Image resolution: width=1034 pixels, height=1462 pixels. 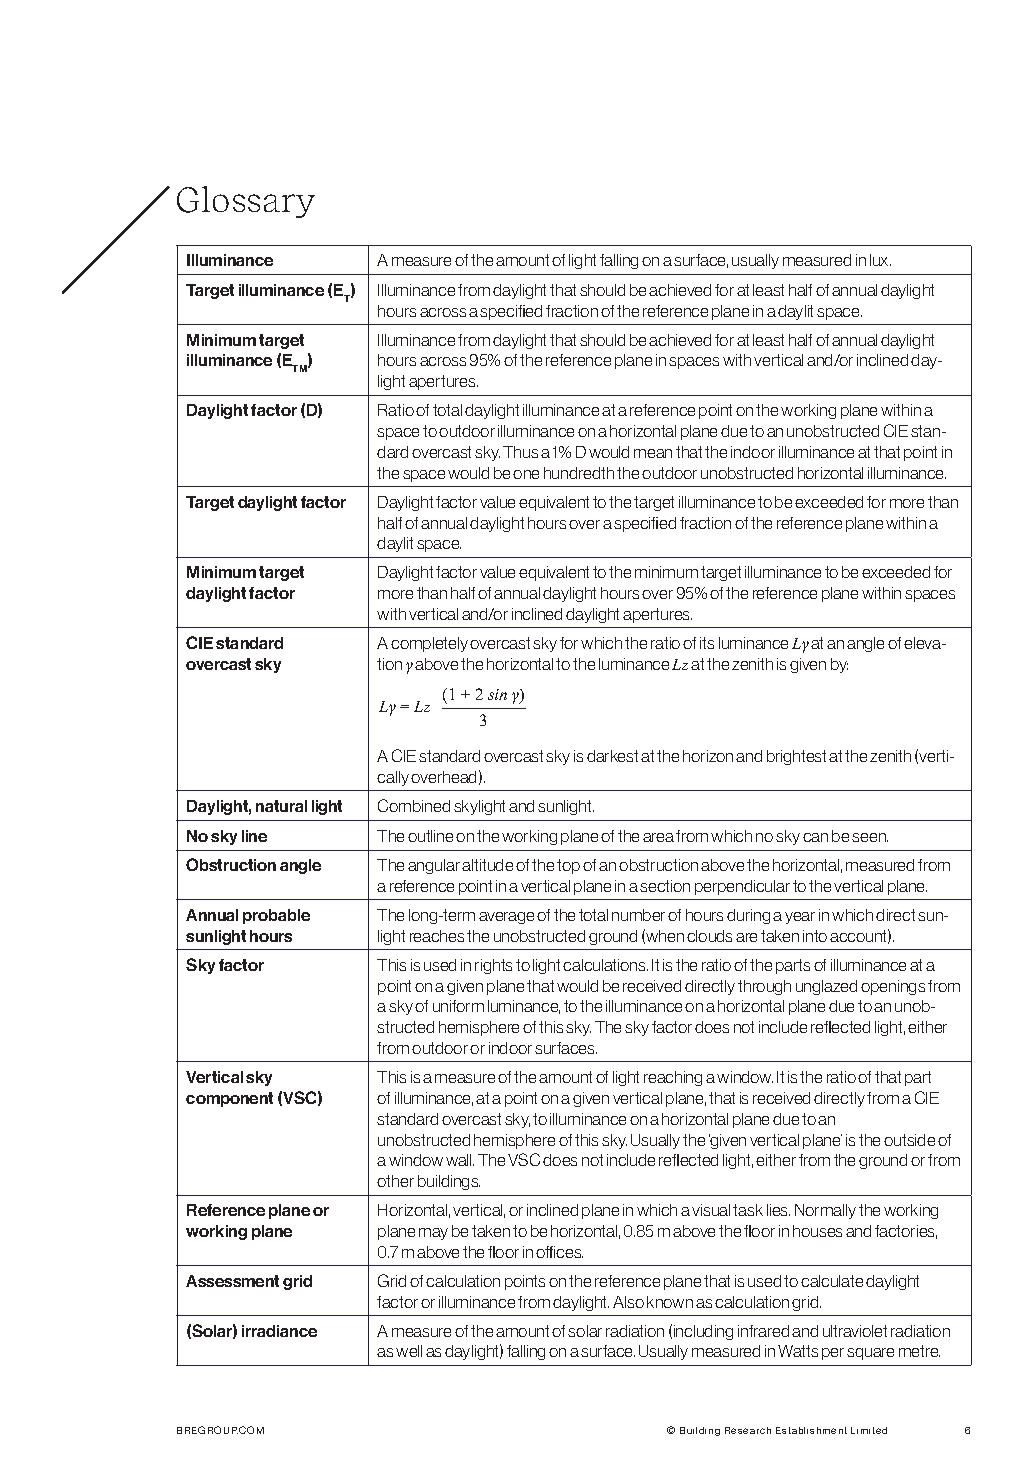 I want to click on Also, so click(x=628, y=1302).
